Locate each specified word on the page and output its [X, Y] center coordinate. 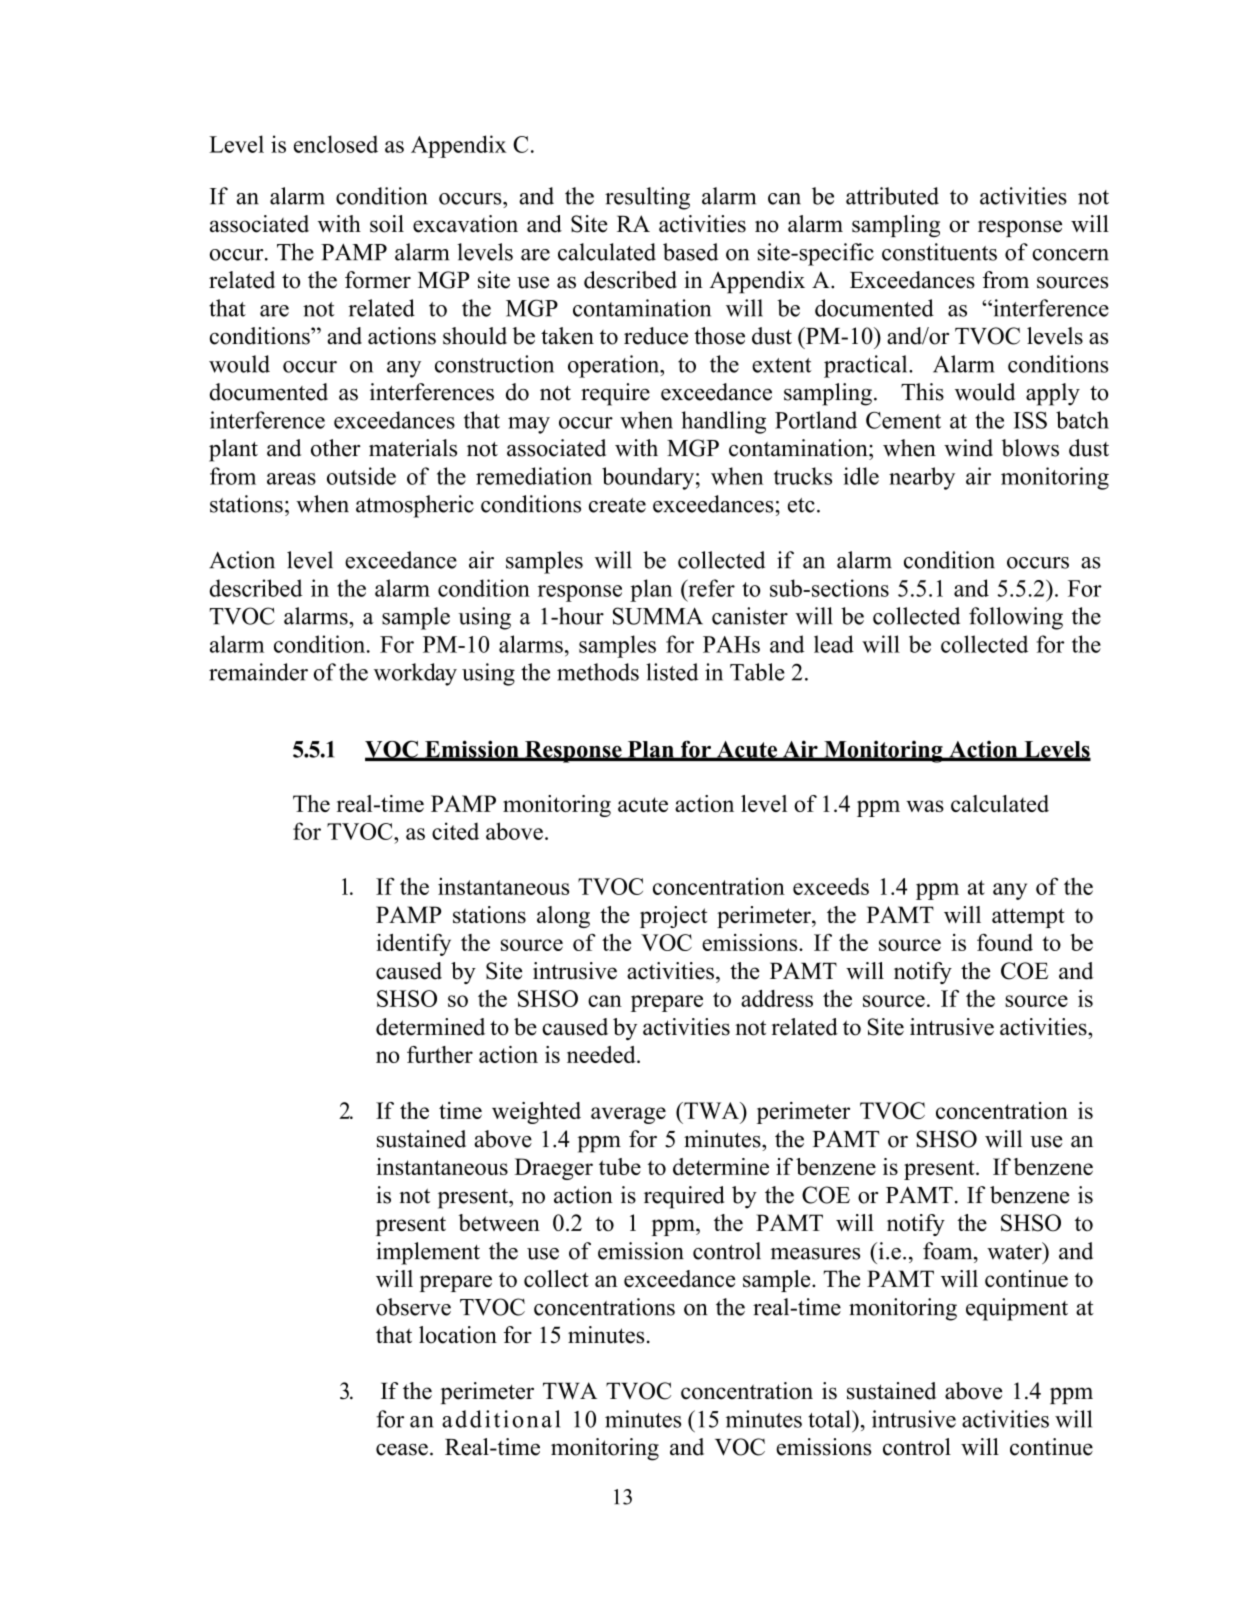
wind [968, 448]
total [830, 1419]
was [925, 806]
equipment [1017, 1309]
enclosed [336, 144]
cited [455, 831]
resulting [647, 198]
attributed [892, 196]
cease [402, 1449]
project [673, 917]
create [617, 505]
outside [361, 476]
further [440, 1054]
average [628, 1115]
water [1015, 1251]
